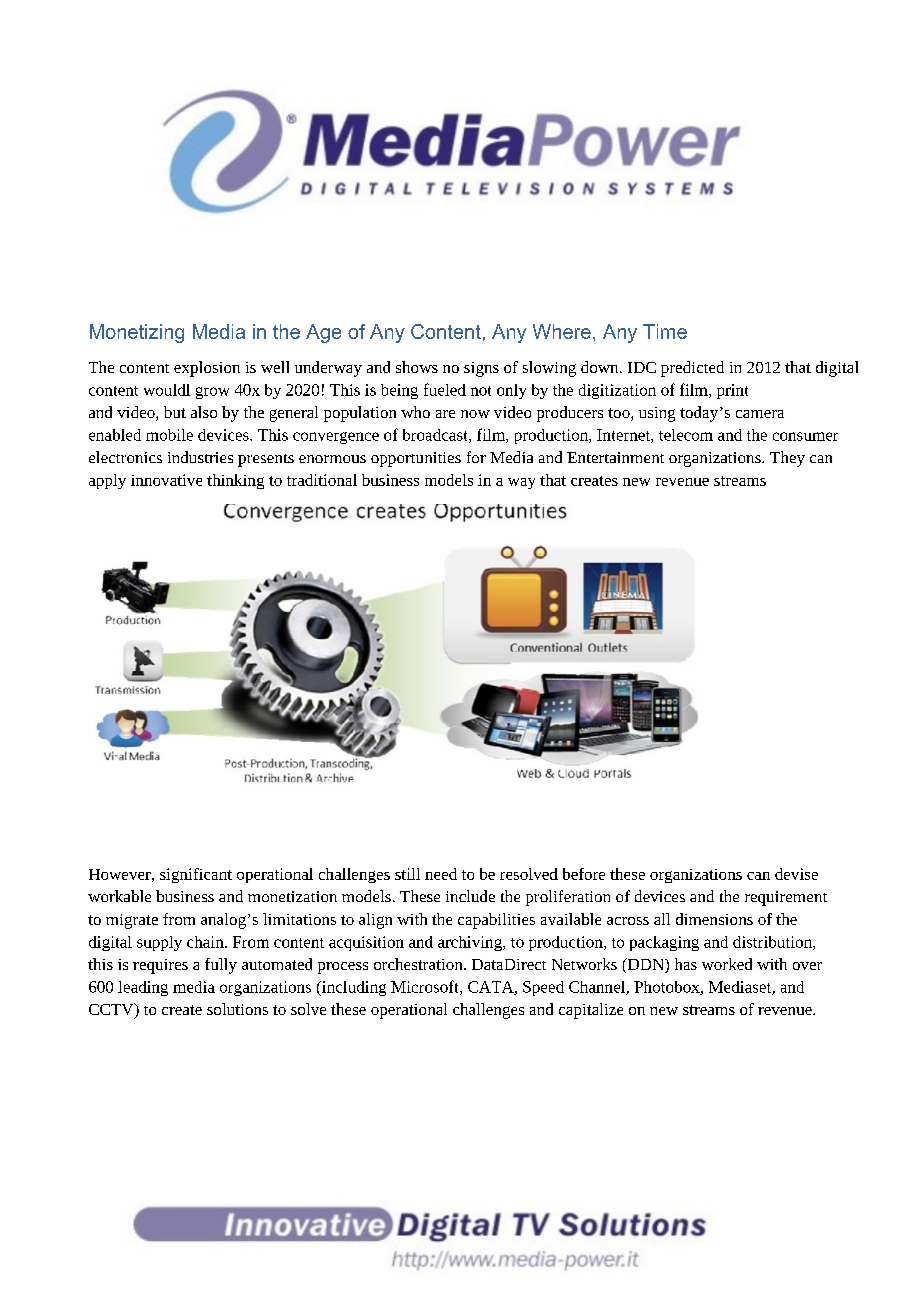 The width and height of the page is (924, 1308). I want to click on innovative, so click(166, 480).
